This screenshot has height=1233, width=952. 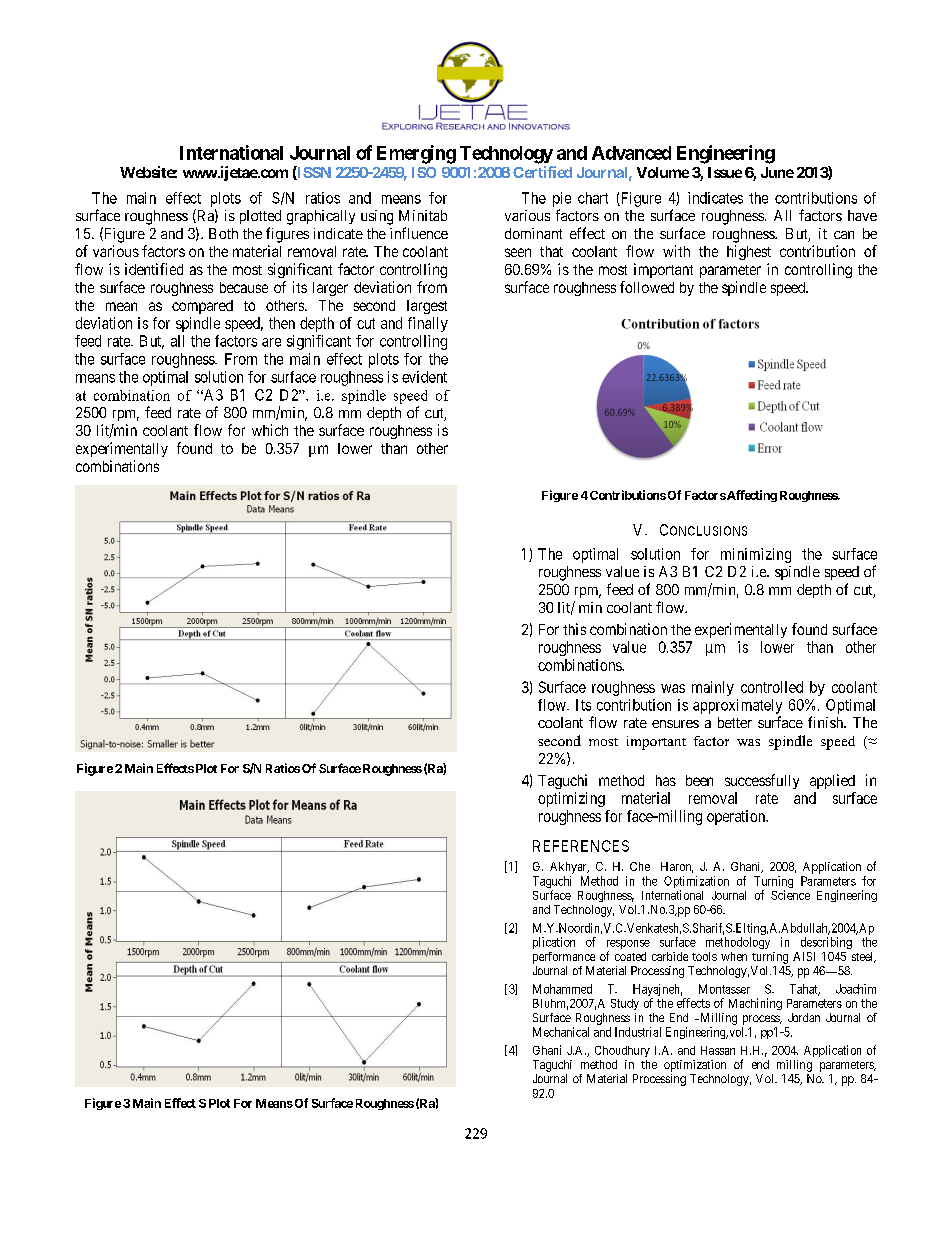 I want to click on followed, so click(x=647, y=287).
